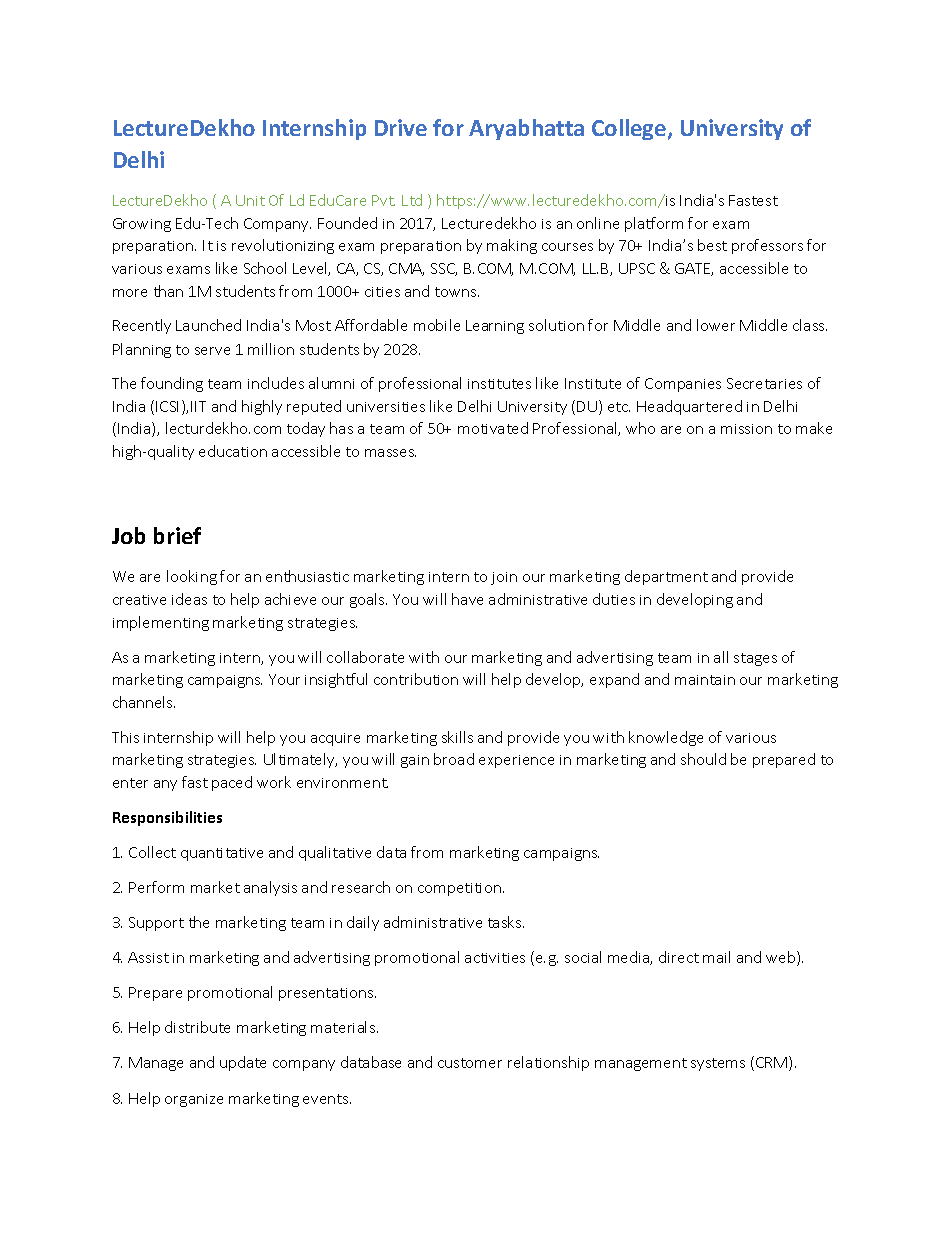  I want to click on channels, so click(144, 702).
